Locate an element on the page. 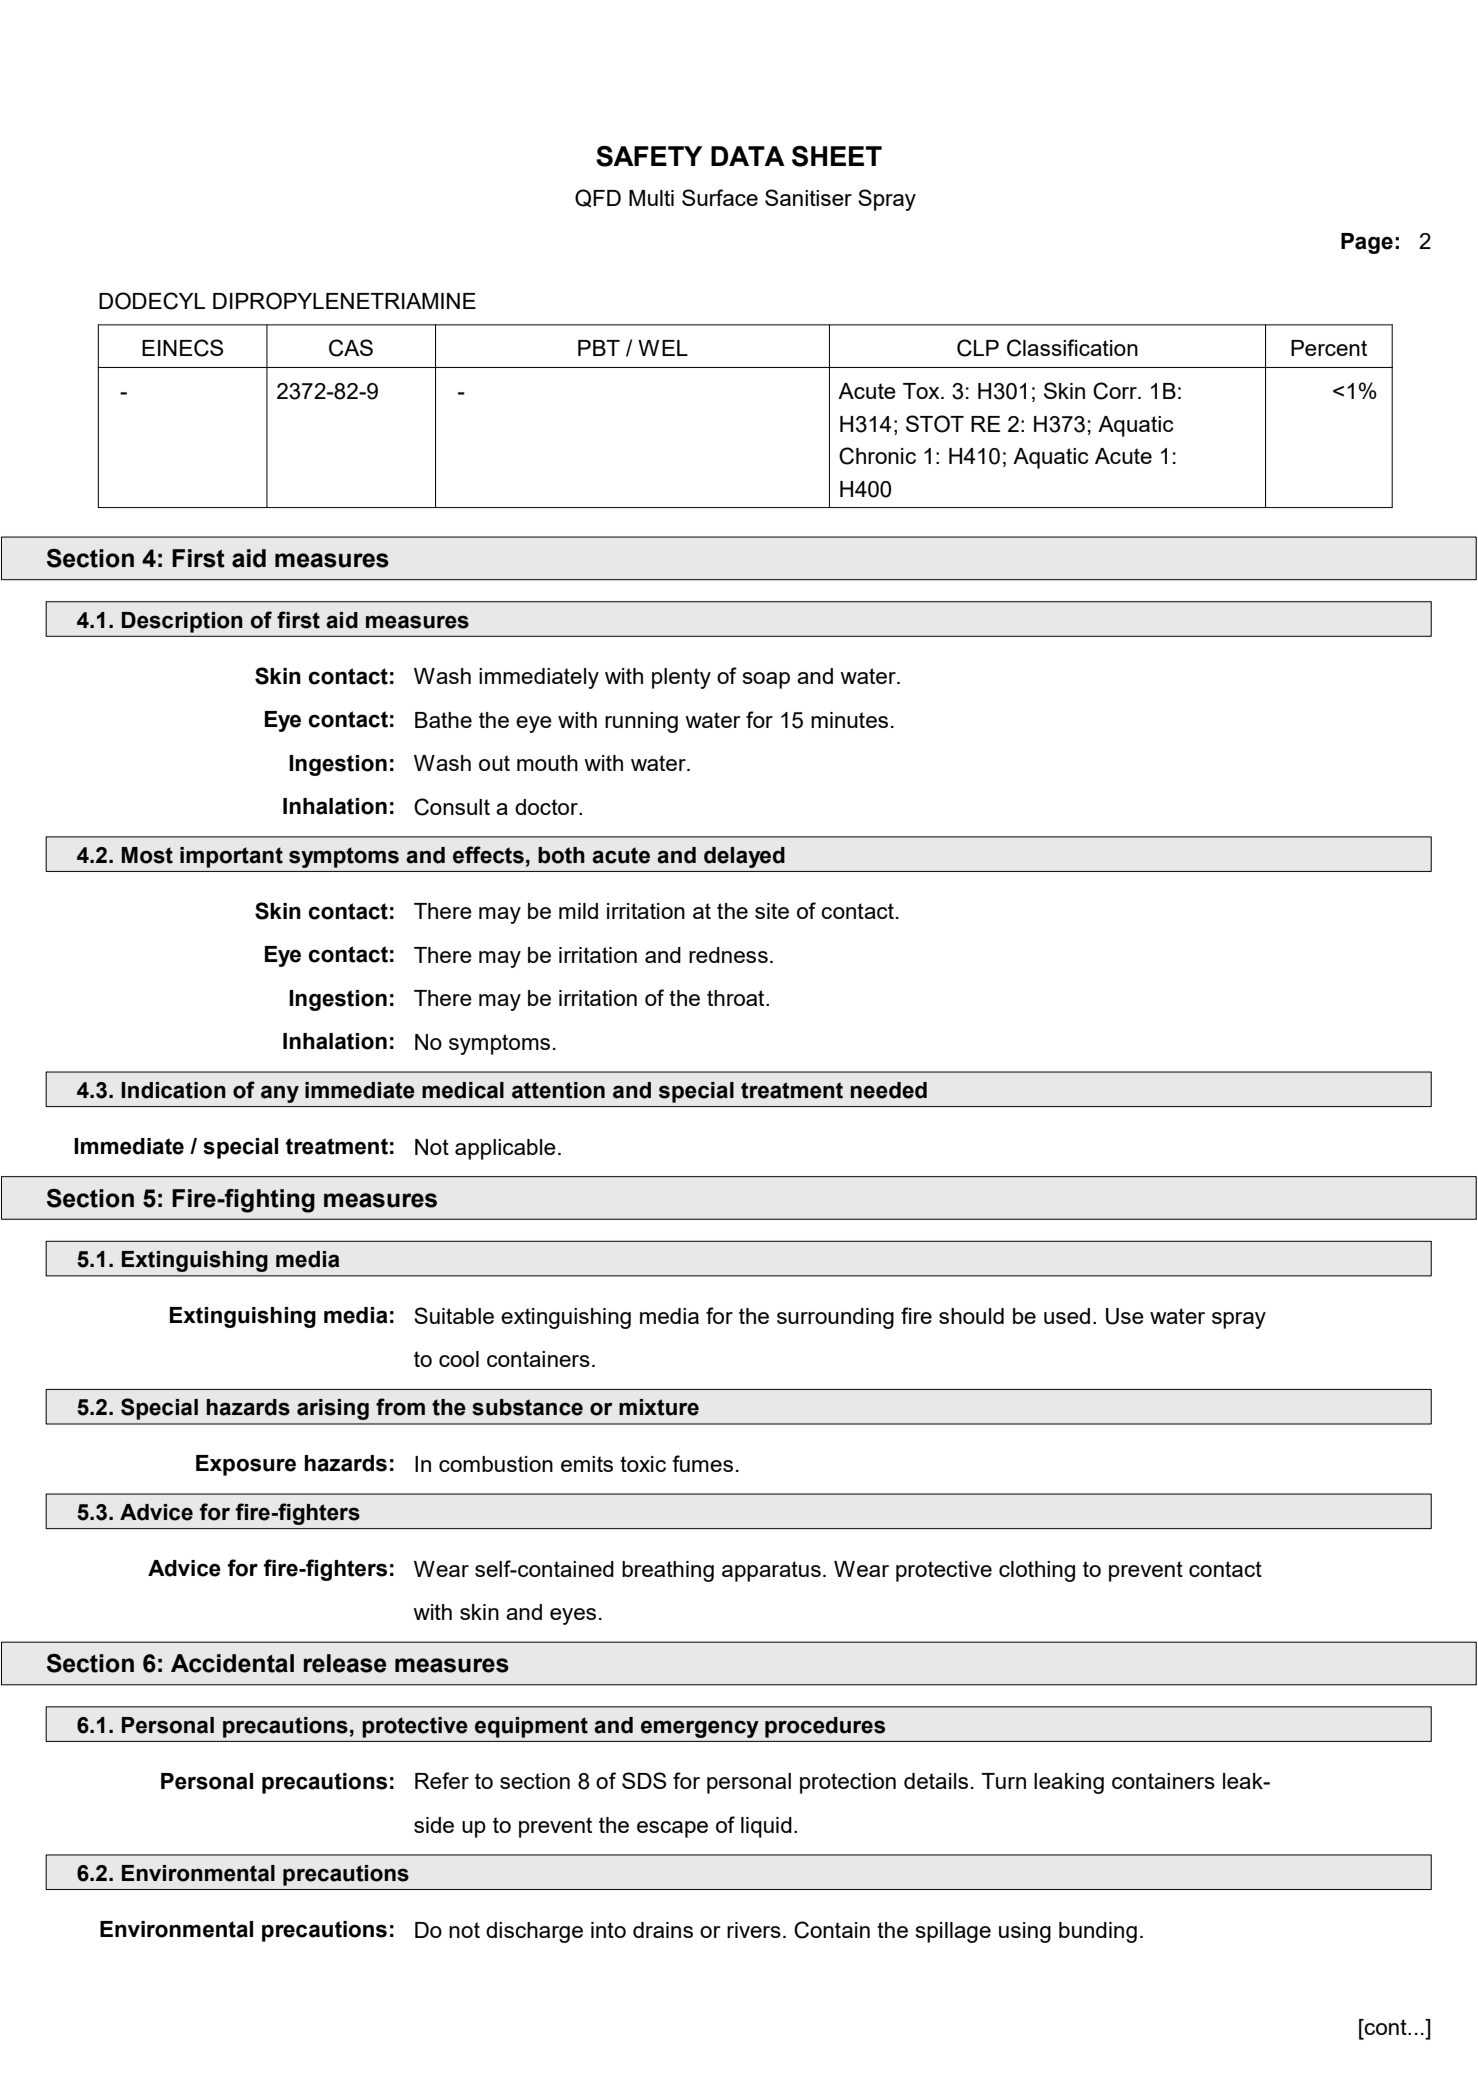  CAS is located at coordinates (351, 348).
